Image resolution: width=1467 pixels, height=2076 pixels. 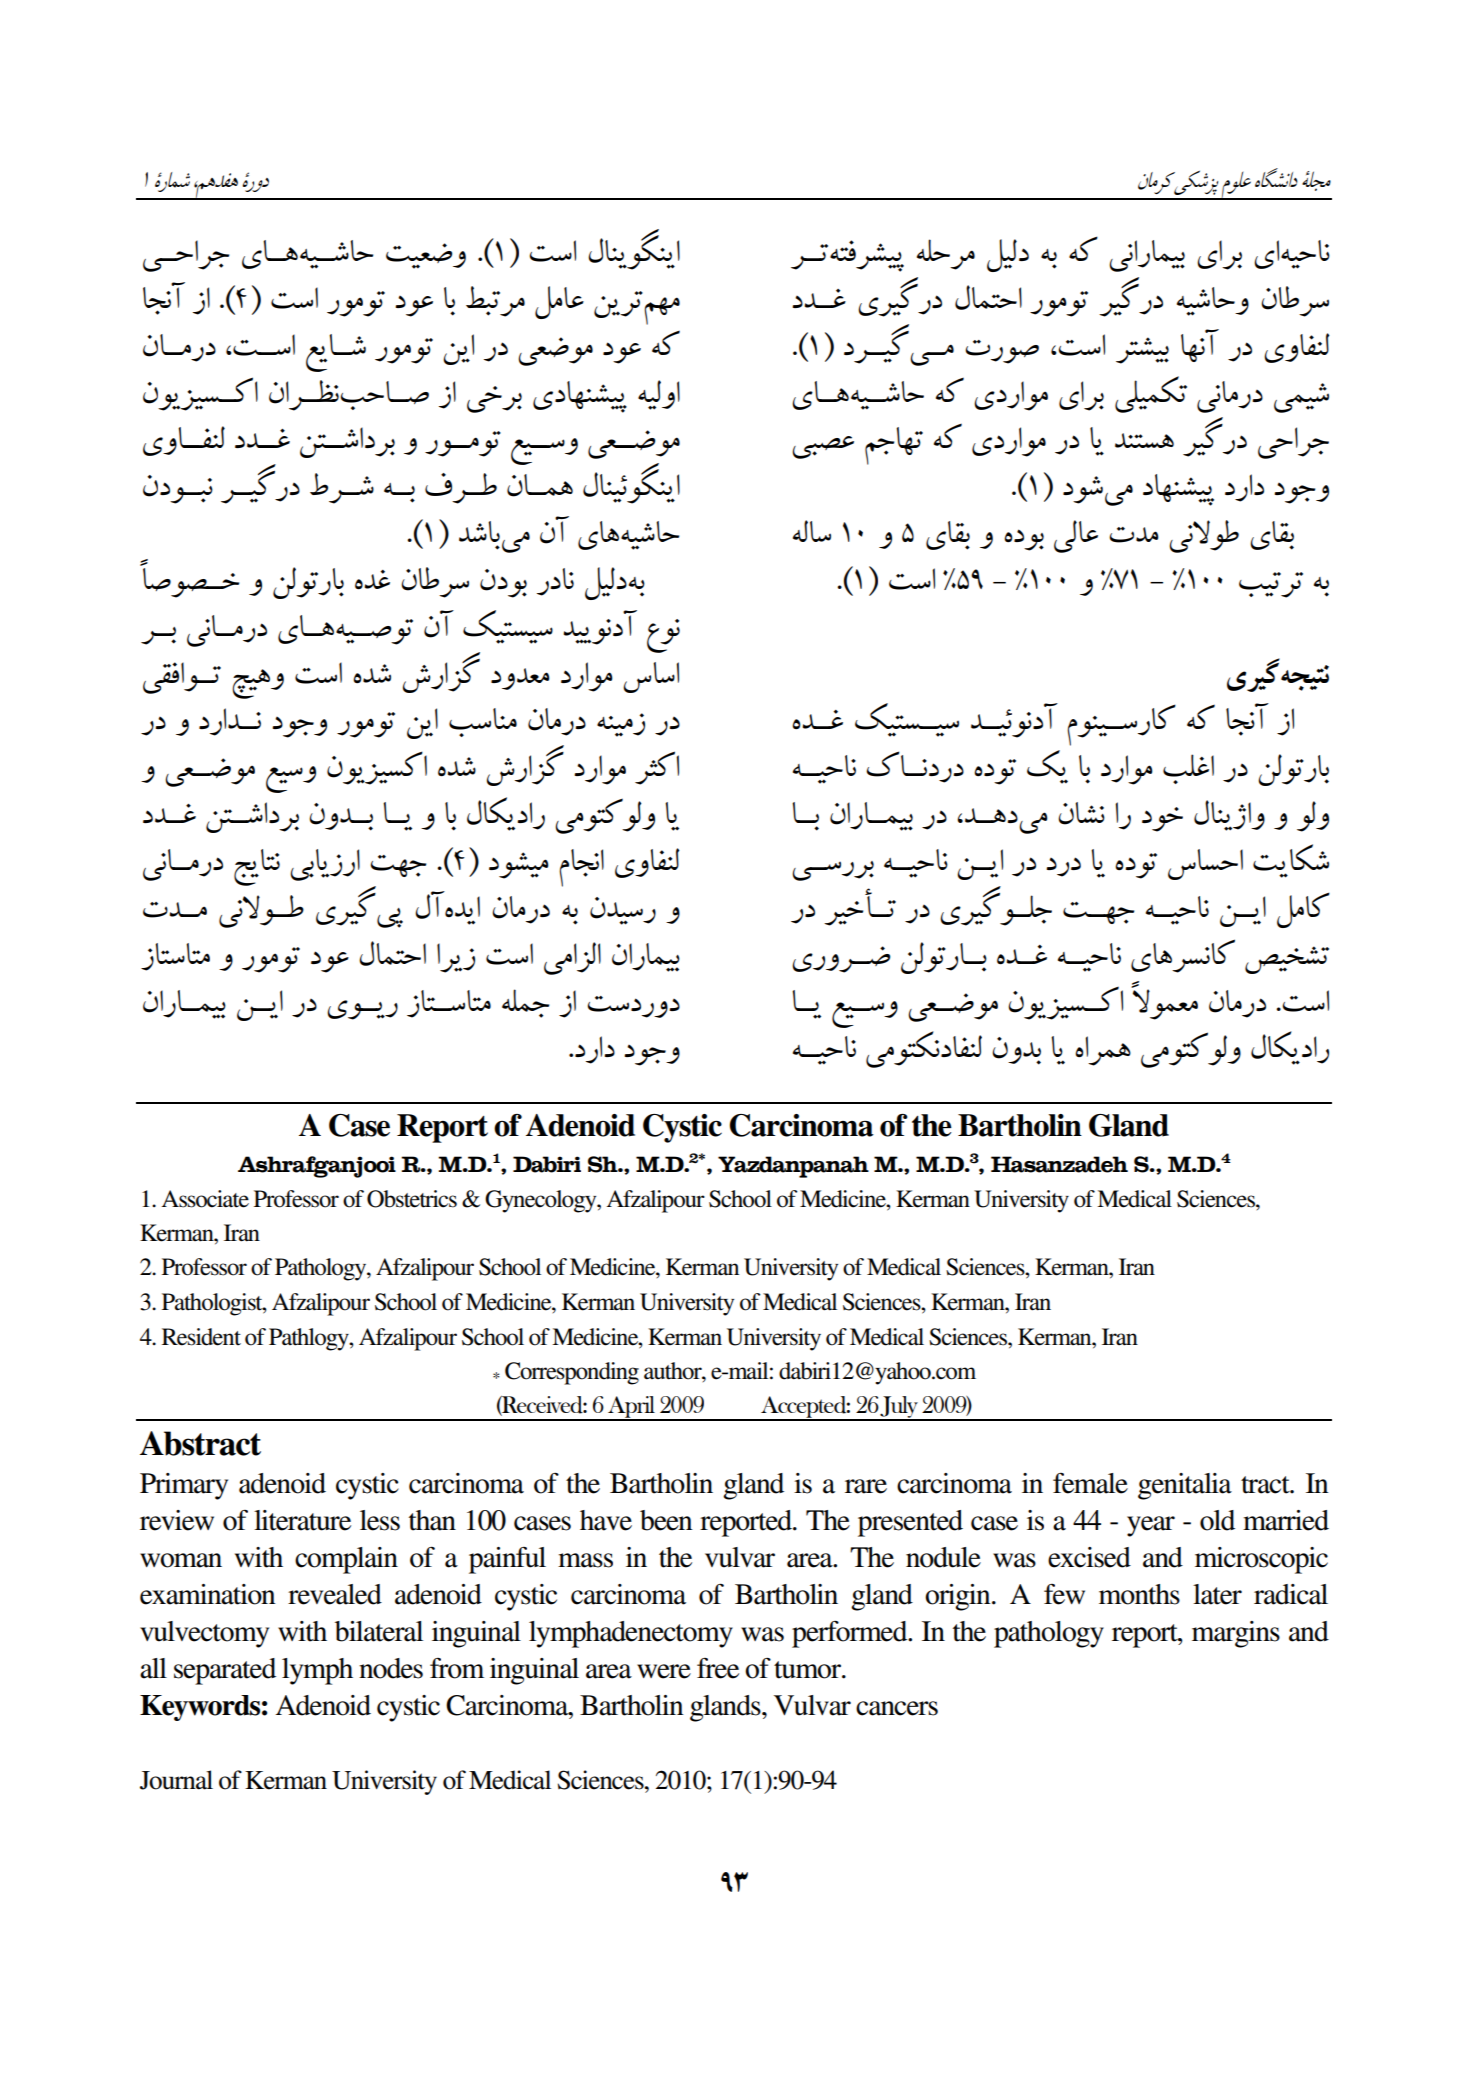 What do you see at coordinates (1139, 1594) in the screenshot?
I see `months` at bounding box center [1139, 1594].
